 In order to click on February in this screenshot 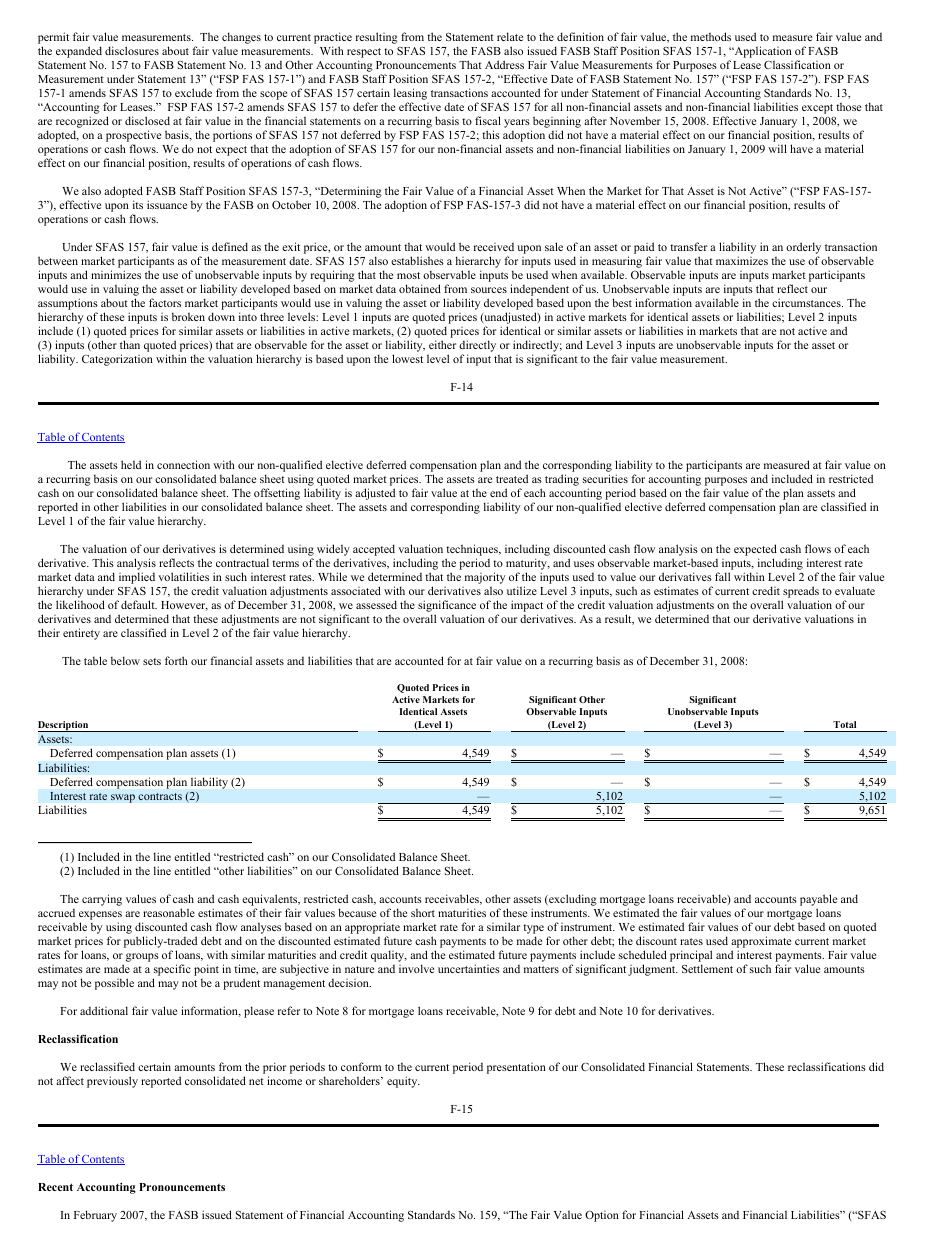, I will do `click(95, 1216)`.
